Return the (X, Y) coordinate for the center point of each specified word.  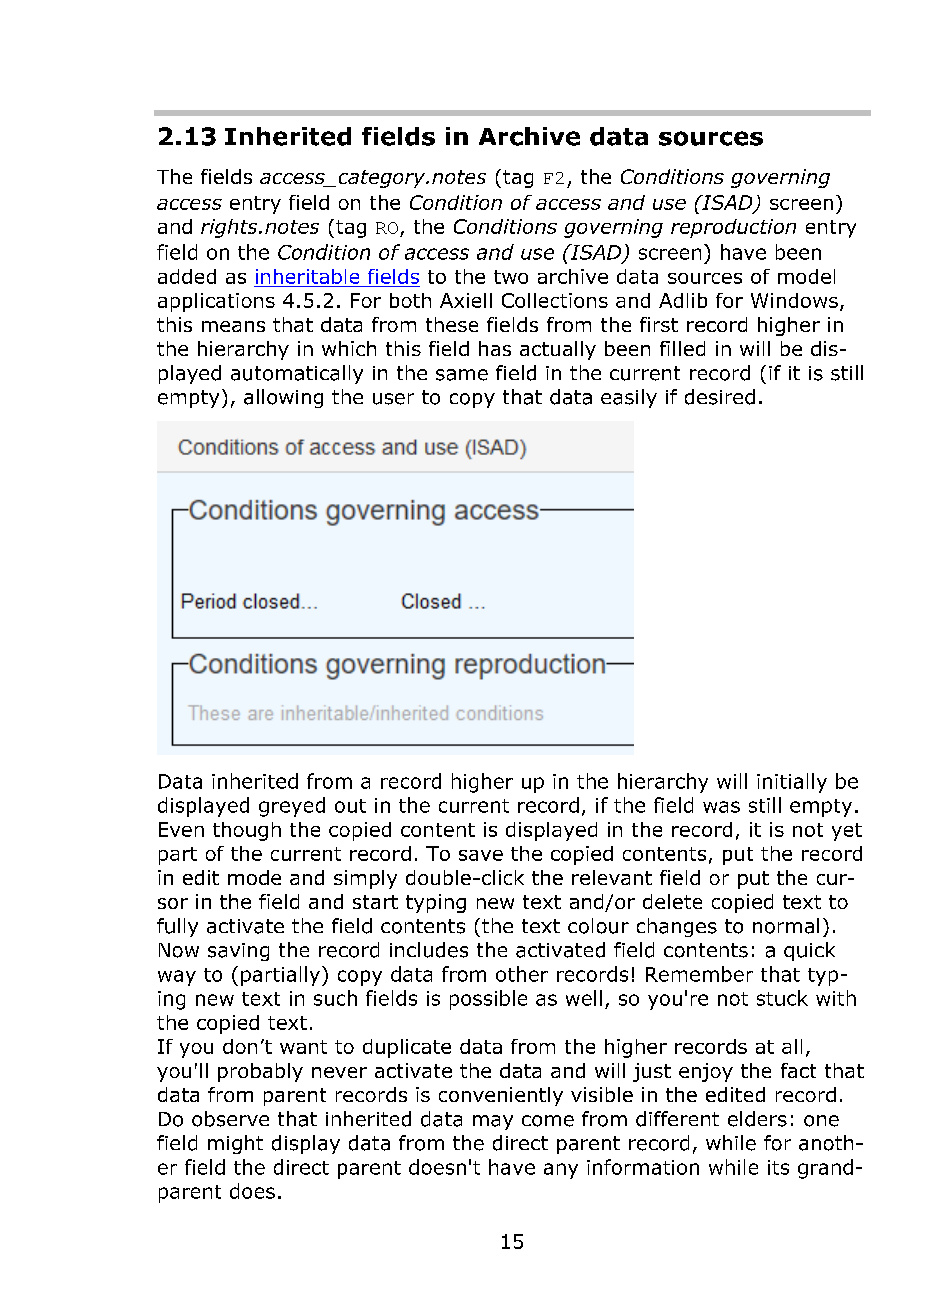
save (481, 855)
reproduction (733, 228)
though (247, 831)
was (721, 807)
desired (720, 397)
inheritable (307, 276)
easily (629, 398)
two (511, 277)
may (493, 1122)
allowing (283, 398)
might (235, 1144)
